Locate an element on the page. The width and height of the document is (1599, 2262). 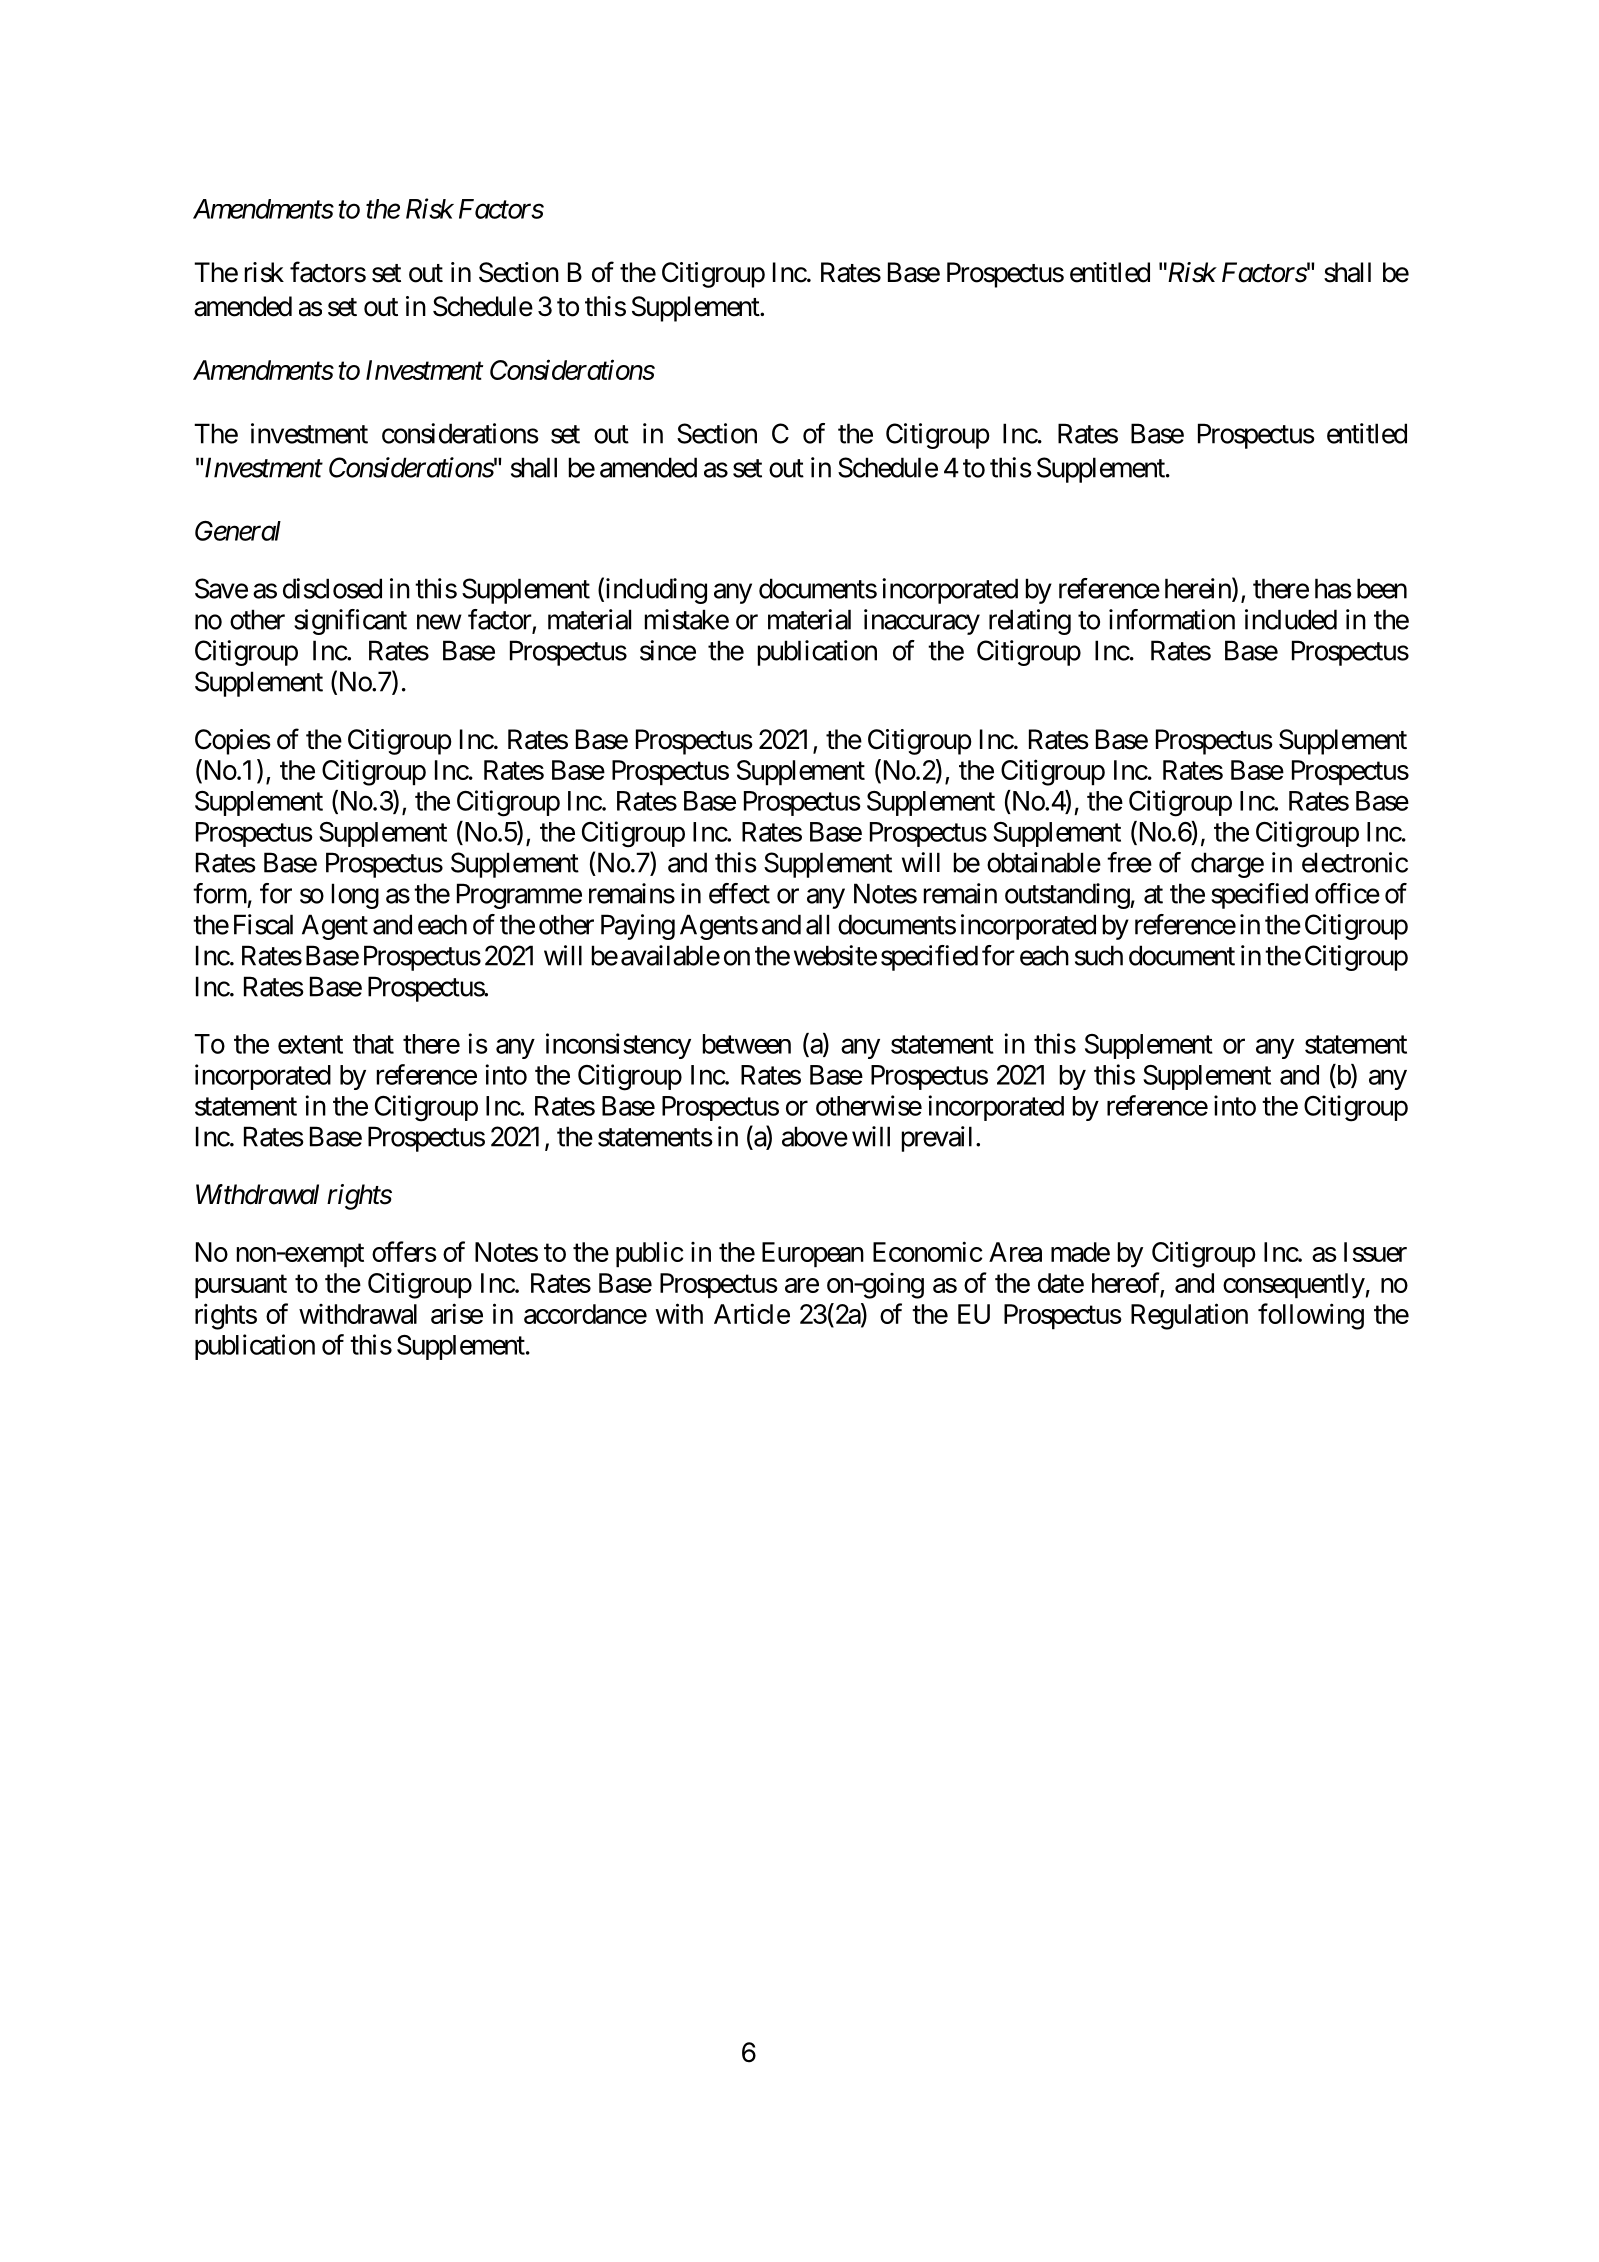
significant is located at coordinates (350, 622).
